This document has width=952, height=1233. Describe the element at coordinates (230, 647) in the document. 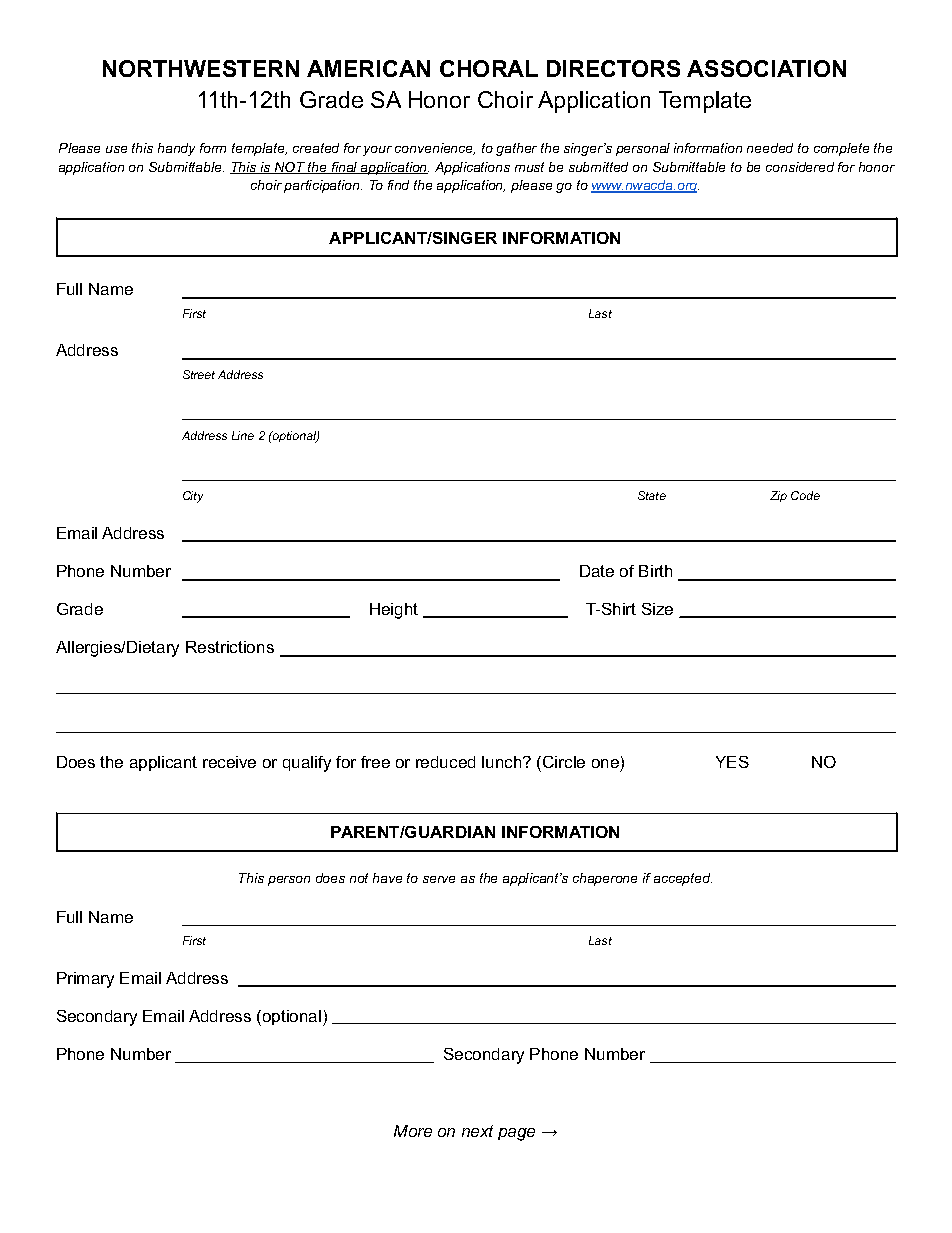

I see `Restrictions` at that location.
